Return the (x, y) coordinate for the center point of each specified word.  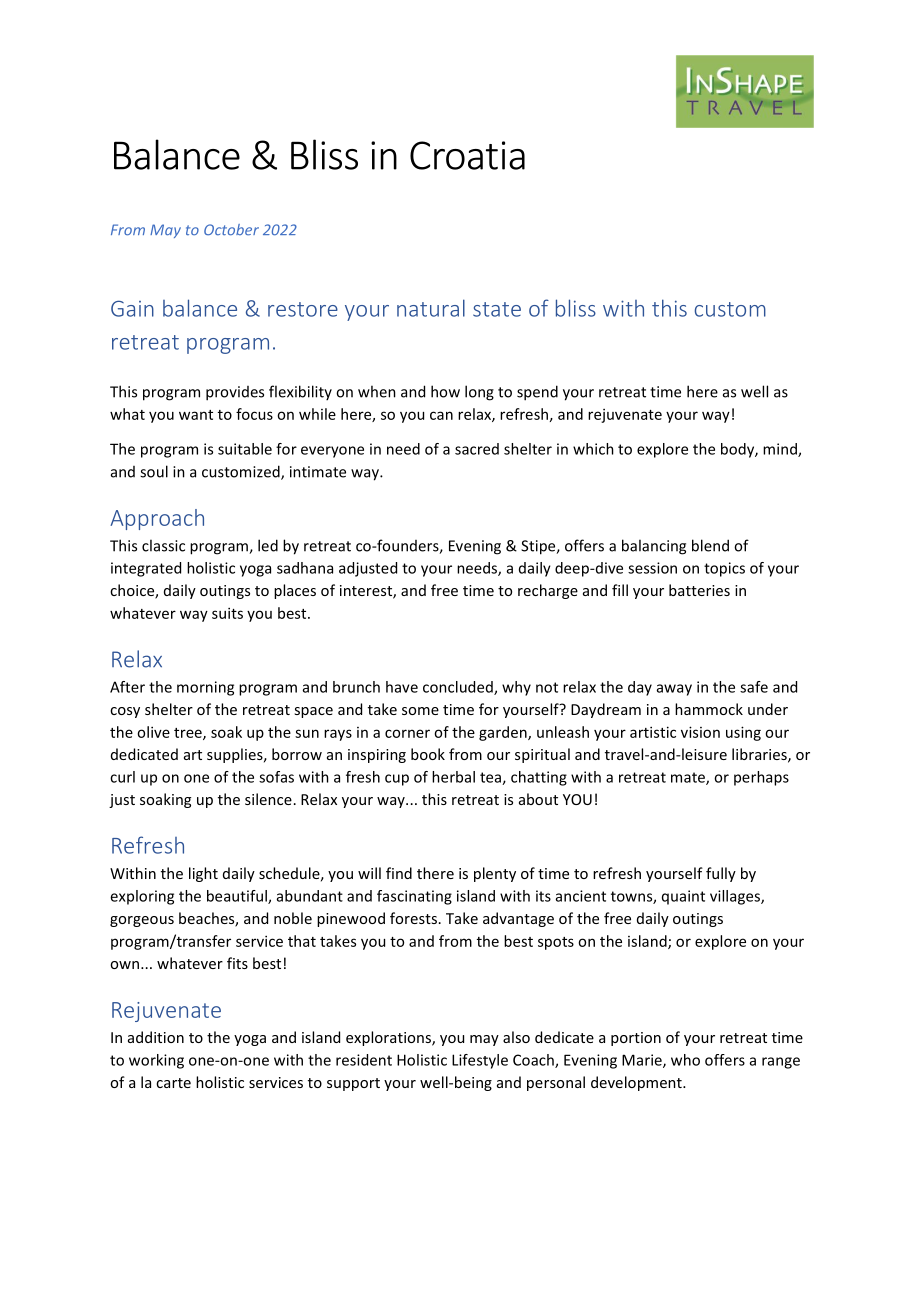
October (231, 230)
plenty (495, 874)
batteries (699, 590)
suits (227, 613)
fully (721, 874)
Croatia (467, 155)
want (196, 415)
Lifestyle (480, 1061)
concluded (459, 688)
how (445, 391)
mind (781, 450)
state (497, 309)
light (203, 874)
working (156, 1061)
